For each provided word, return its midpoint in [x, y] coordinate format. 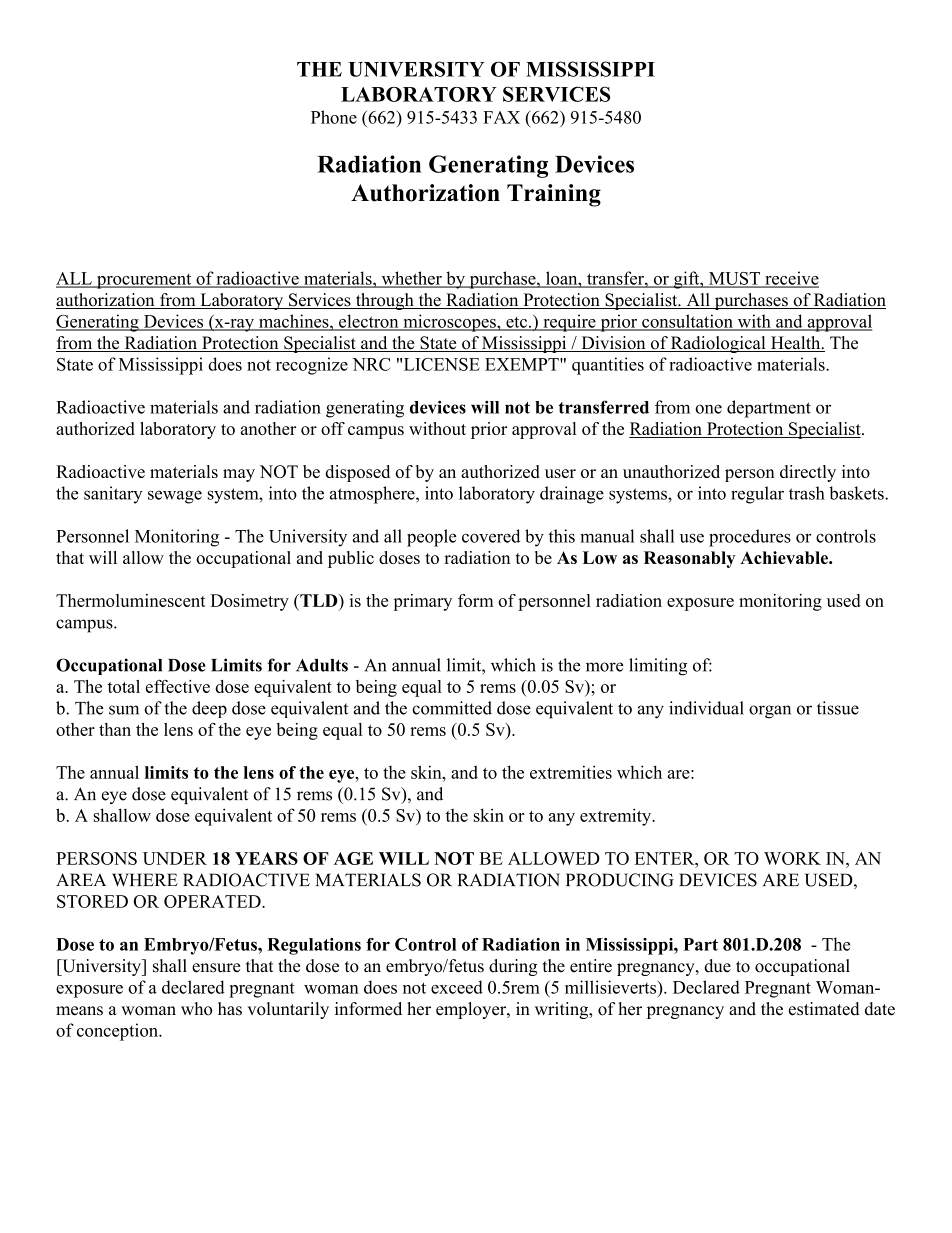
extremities [571, 772]
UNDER [175, 858]
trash [807, 493]
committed [452, 708]
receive [791, 279]
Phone [334, 117]
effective [178, 686]
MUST [735, 279]
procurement [144, 281]
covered [491, 536]
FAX [501, 117]
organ [770, 712]
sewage [175, 497]
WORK [792, 858]
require [569, 323]
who [196, 1009]
